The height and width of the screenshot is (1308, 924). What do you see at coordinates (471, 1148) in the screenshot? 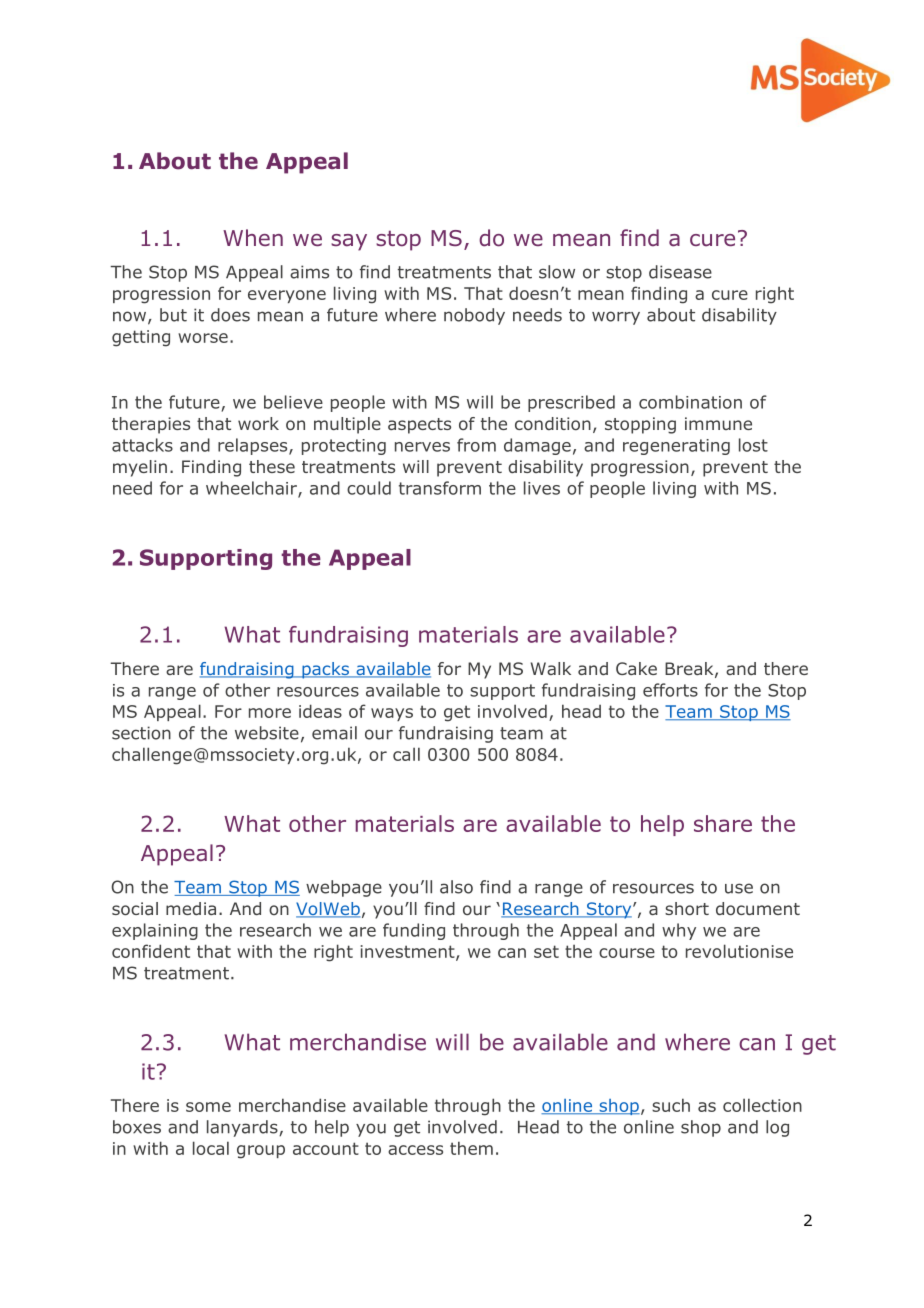
I see `them` at bounding box center [471, 1148].
